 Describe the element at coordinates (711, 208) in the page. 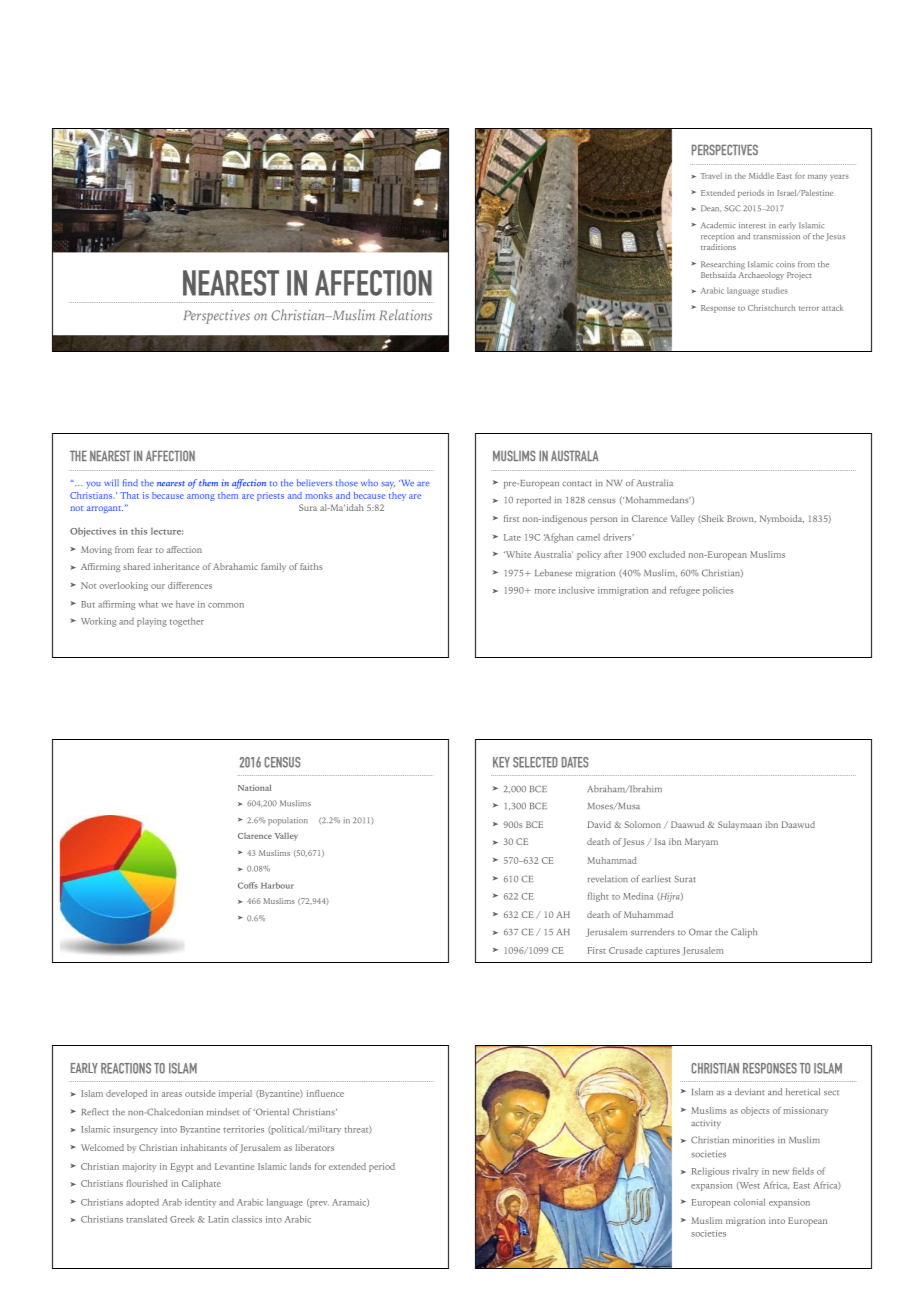

I see `Dean` at that location.
